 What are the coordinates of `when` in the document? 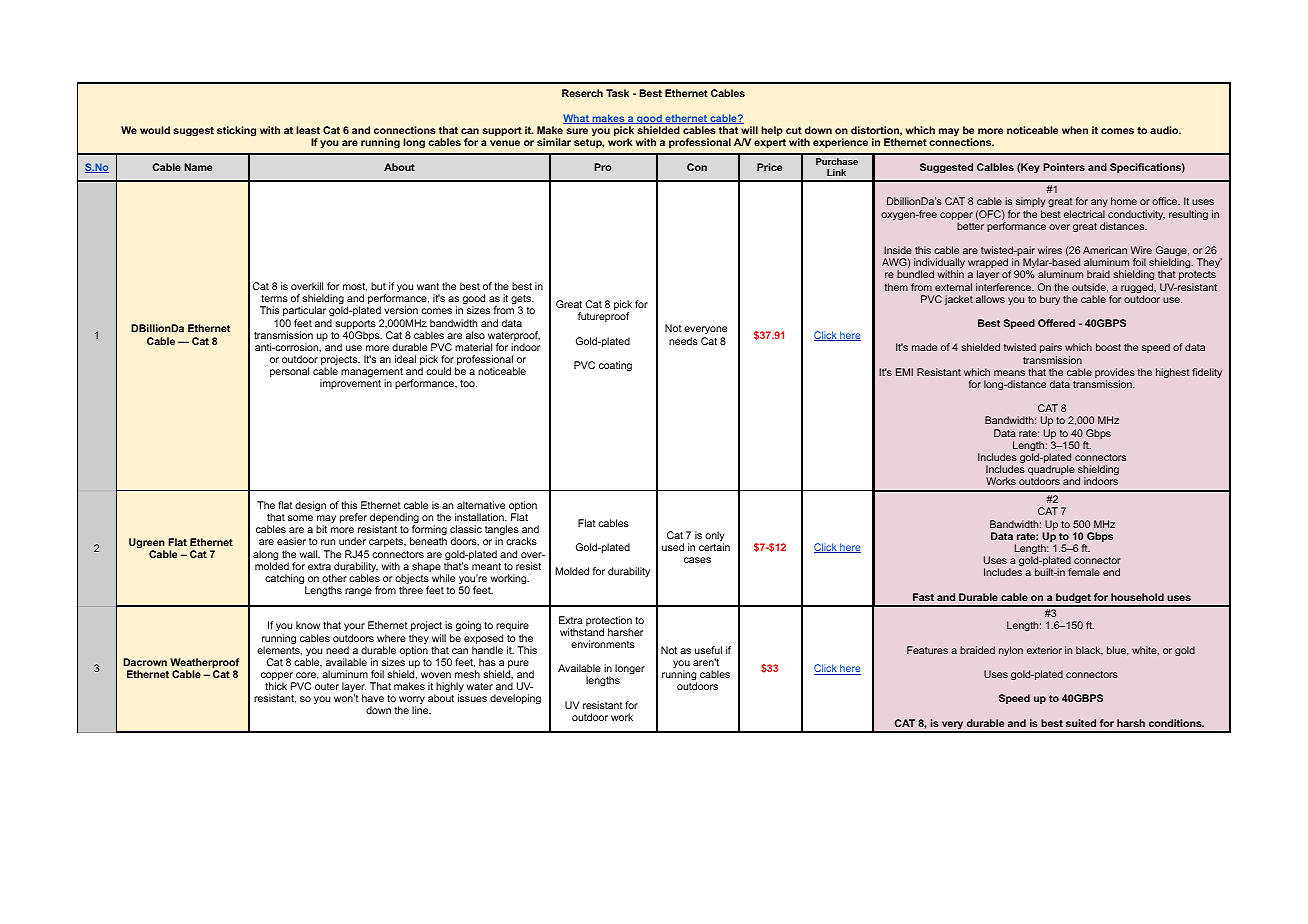 It's located at (1075, 130).
